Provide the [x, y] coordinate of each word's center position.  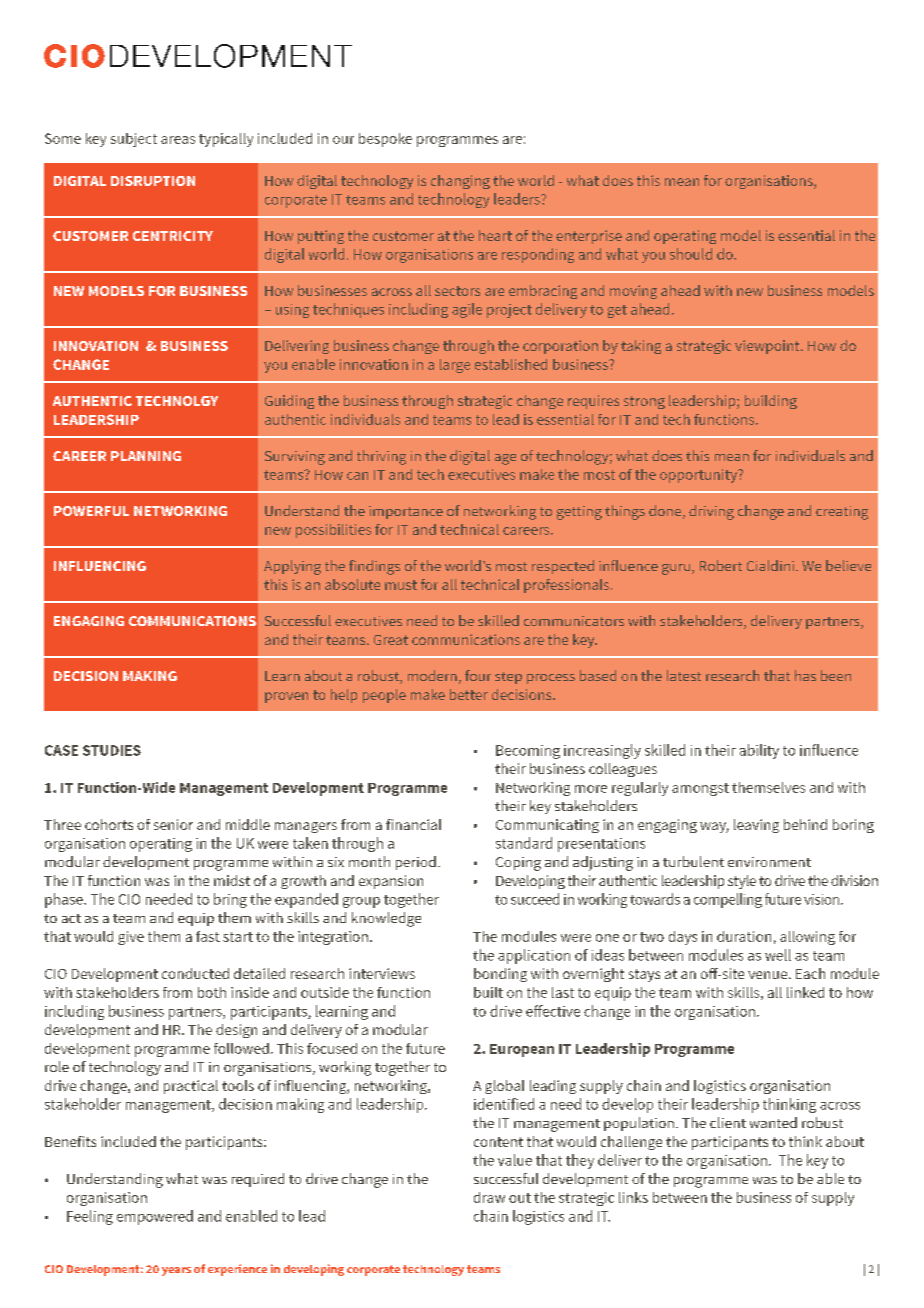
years [176, 1271]
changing [460, 182]
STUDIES [112, 750]
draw [489, 1197]
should [691, 254]
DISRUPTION [153, 181]
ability [759, 751]
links [633, 1197]
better [469, 694]
